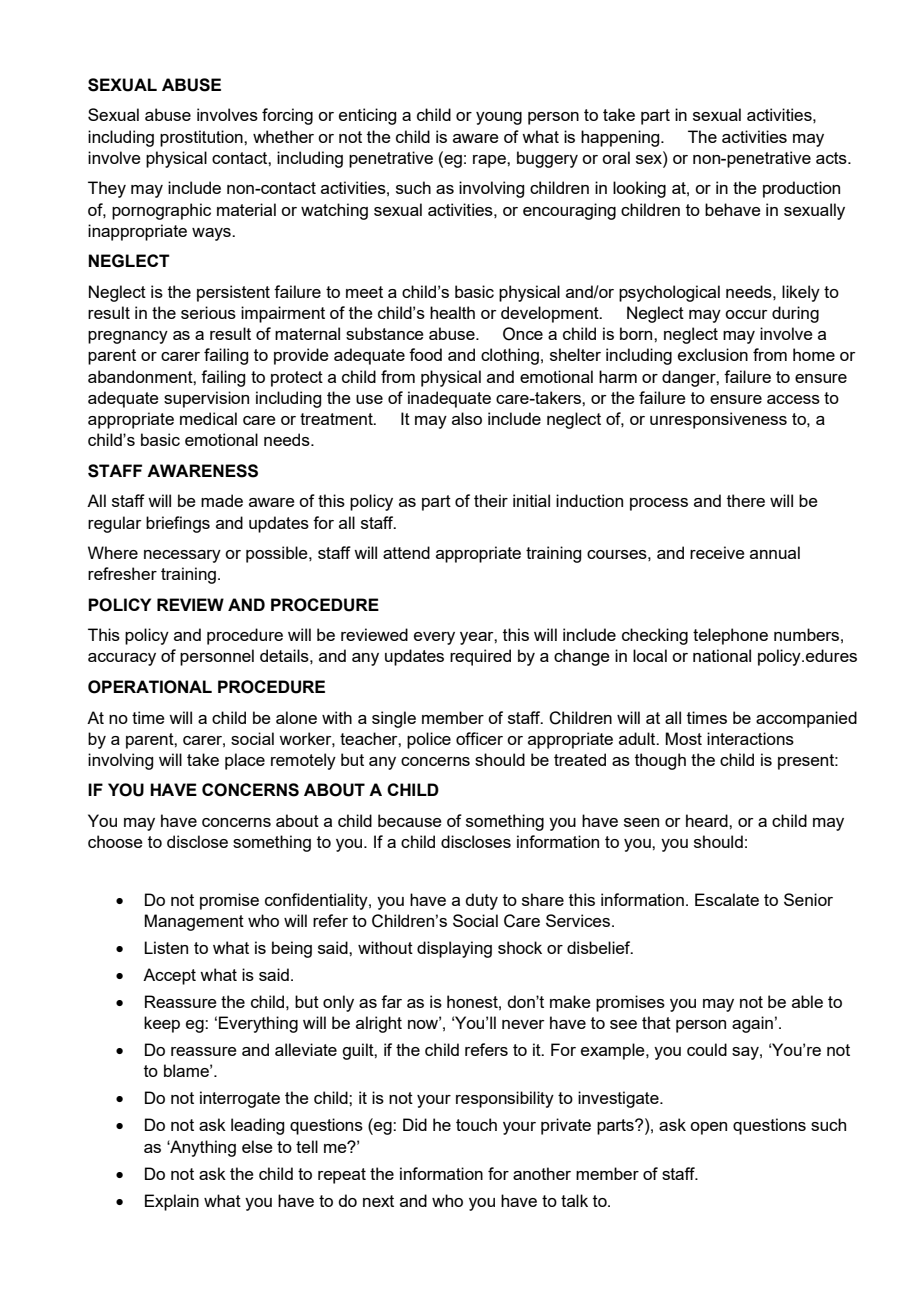 The width and height of the document is (924, 1308). What do you see at coordinates (476, 1124) in the document?
I see `touch` at bounding box center [476, 1124].
